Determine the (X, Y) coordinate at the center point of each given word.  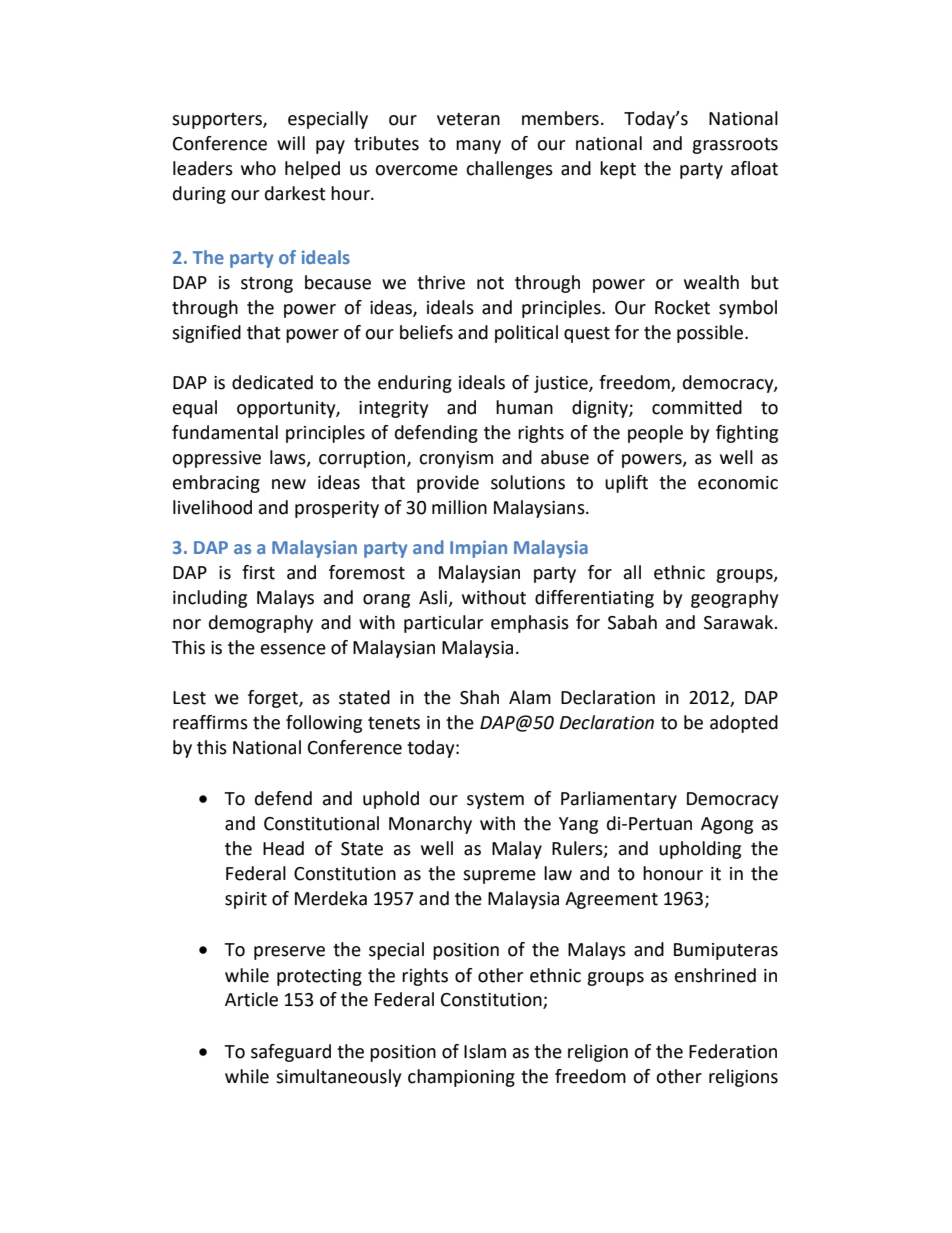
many (478, 147)
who (258, 168)
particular (443, 624)
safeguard (291, 1053)
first (258, 572)
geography (734, 599)
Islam (485, 1051)
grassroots (735, 146)
